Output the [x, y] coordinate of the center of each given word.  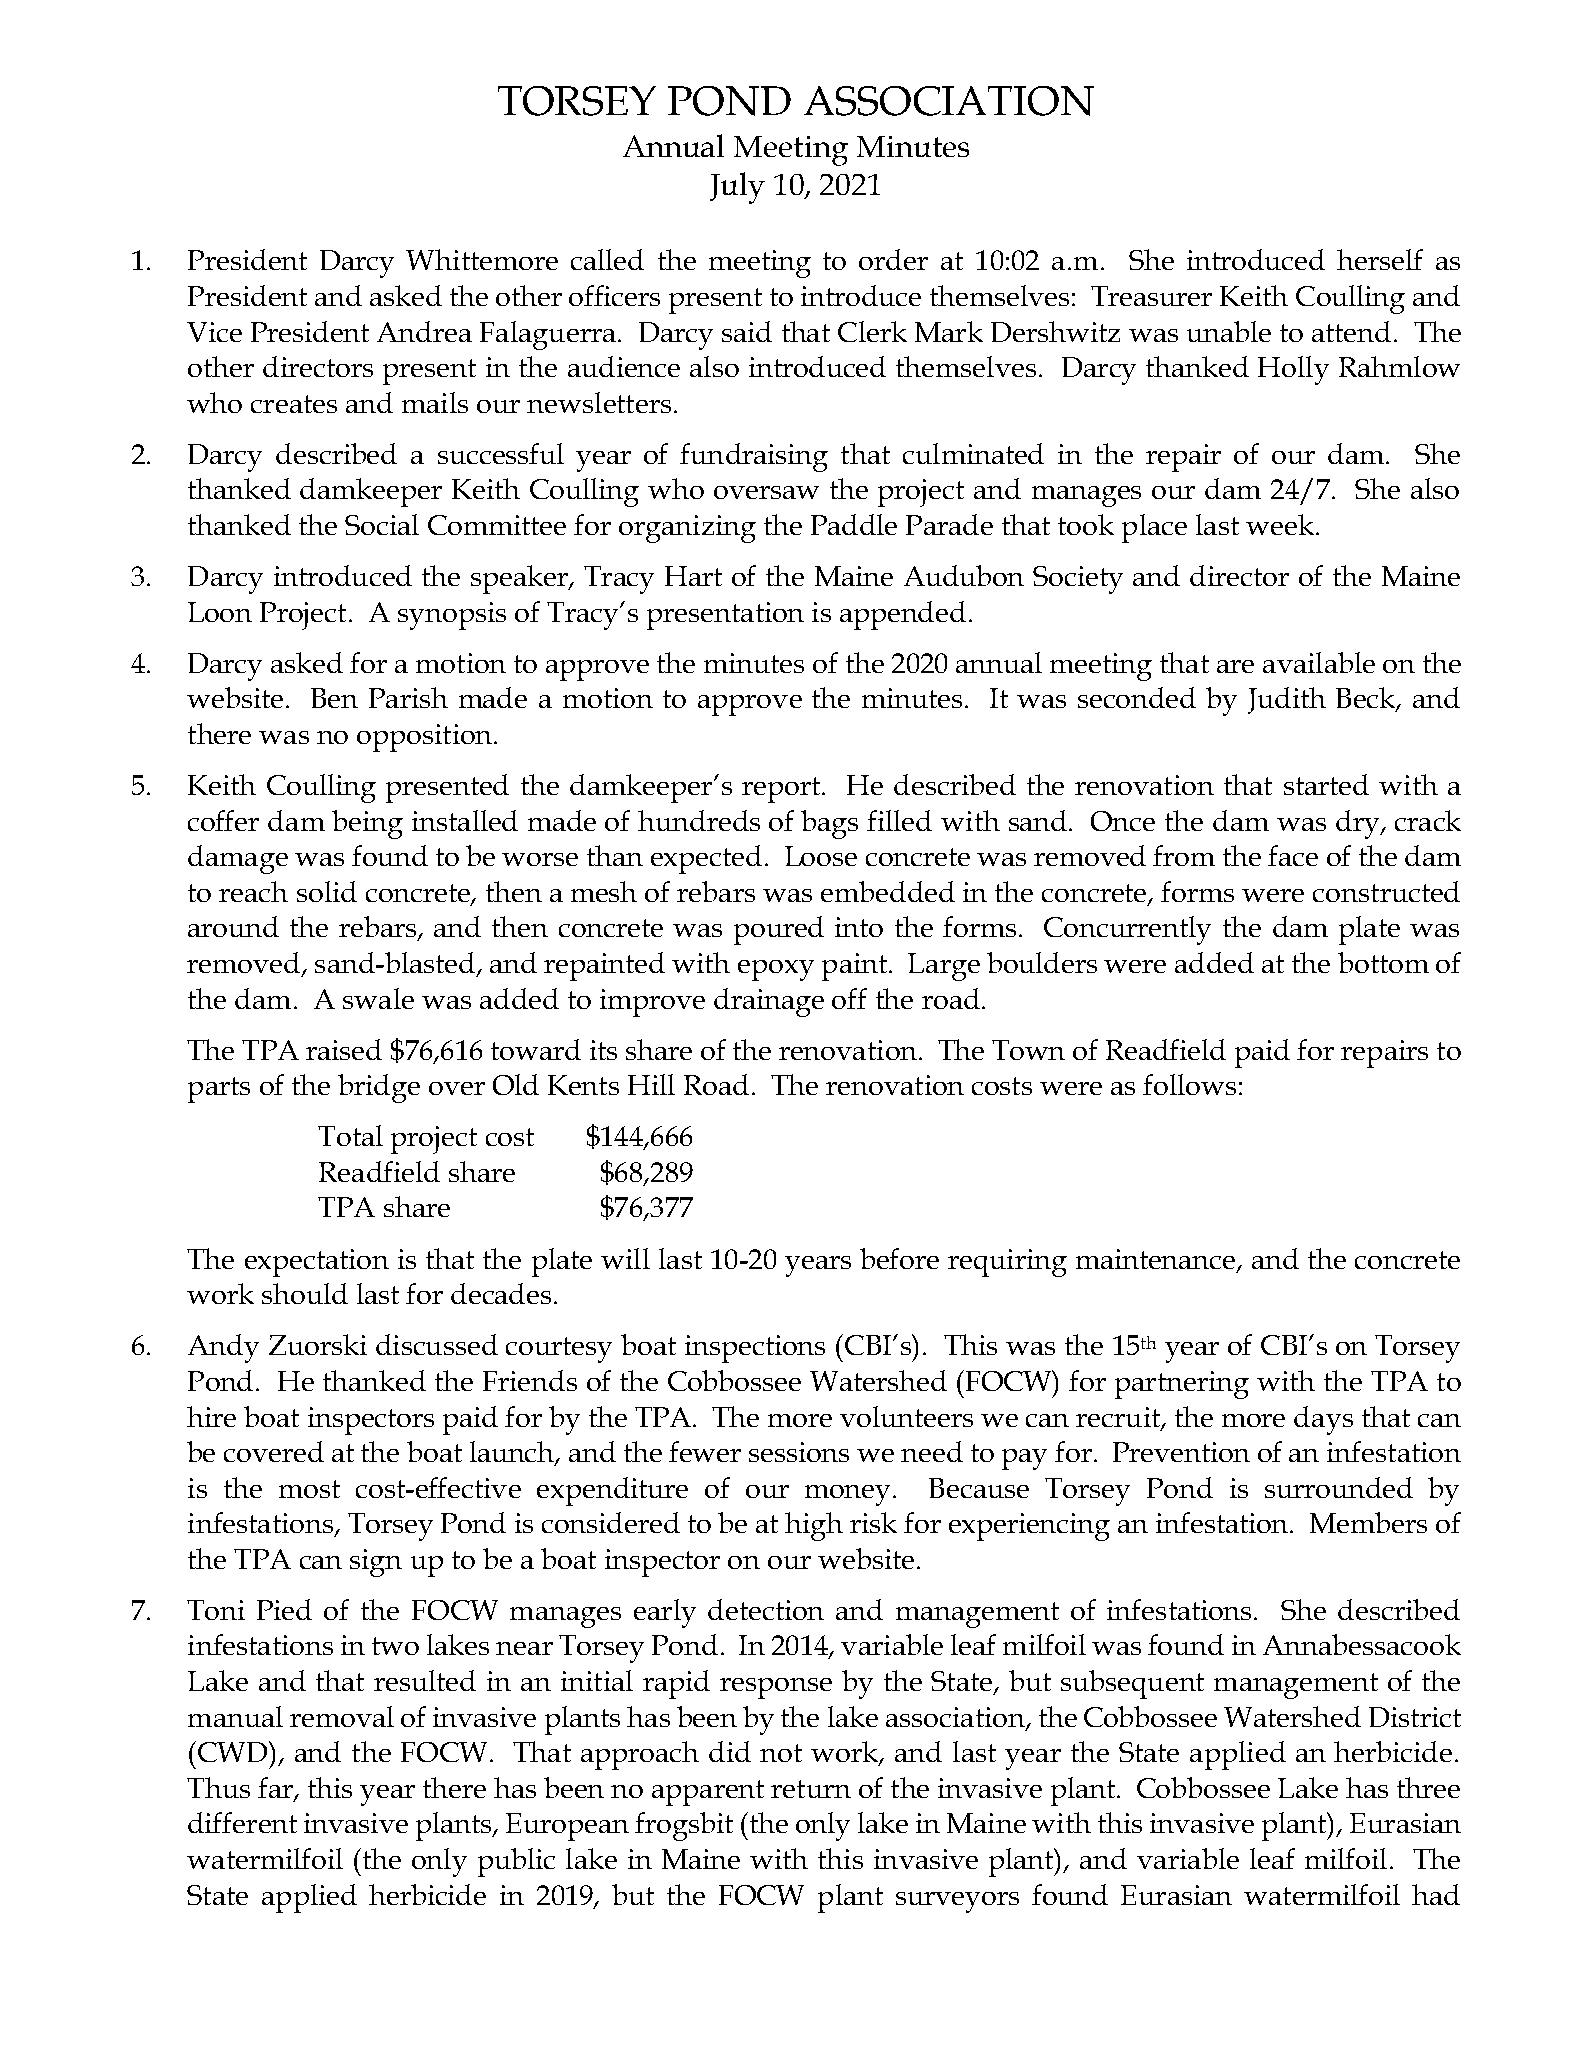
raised [344, 1049]
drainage [769, 1002]
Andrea [424, 331]
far [276, 1789]
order [893, 259]
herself [1380, 259]
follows [1189, 1084]
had [1436, 1894]
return [811, 1789]
